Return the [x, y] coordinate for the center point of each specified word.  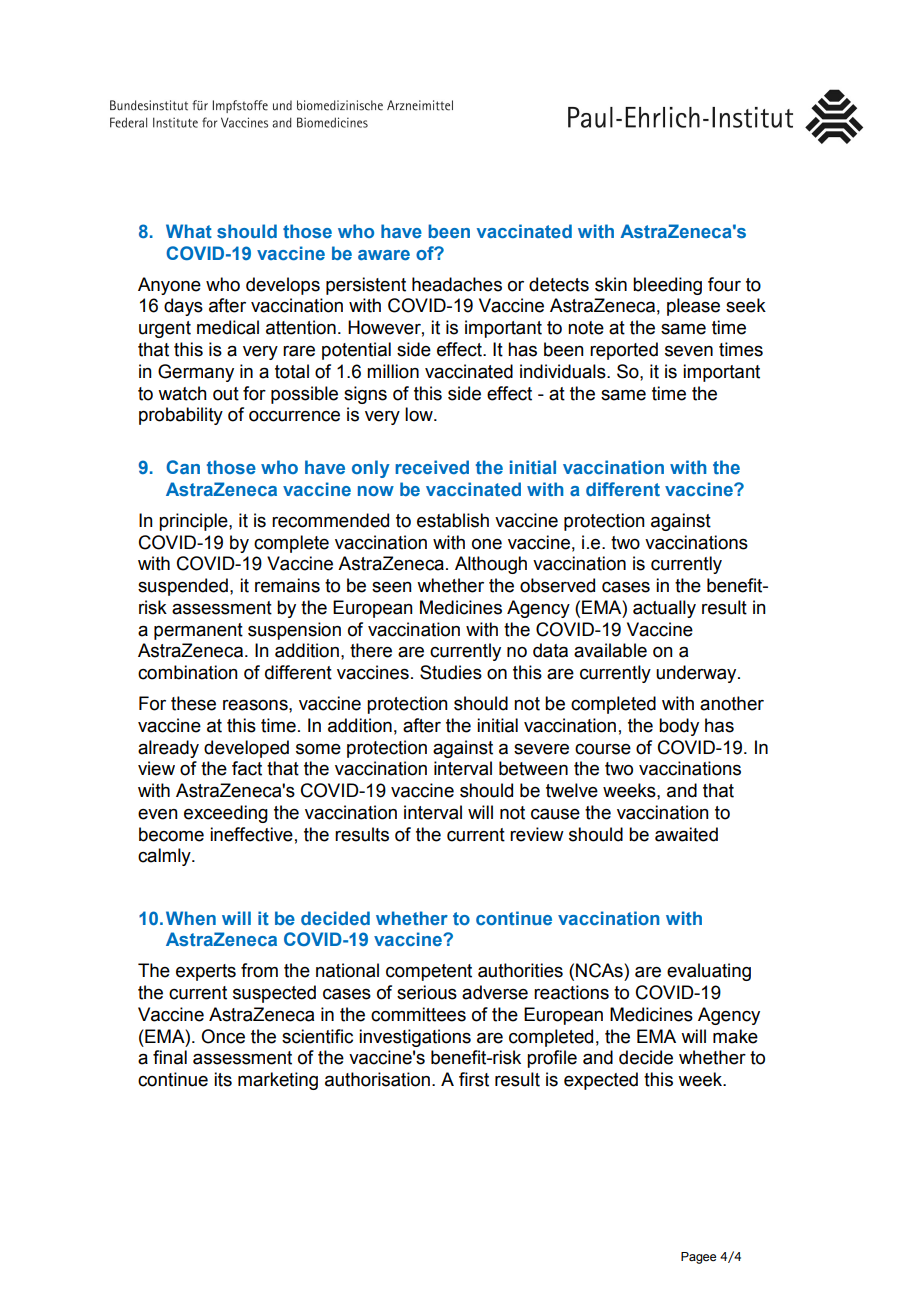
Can [183, 467]
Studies [451, 672]
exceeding [226, 814]
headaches [457, 284]
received [432, 467]
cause [555, 814]
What [189, 231]
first [474, 1079]
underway [697, 674]
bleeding [667, 286]
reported [624, 351]
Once [223, 1036]
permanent [198, 631]
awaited [686, 834]
